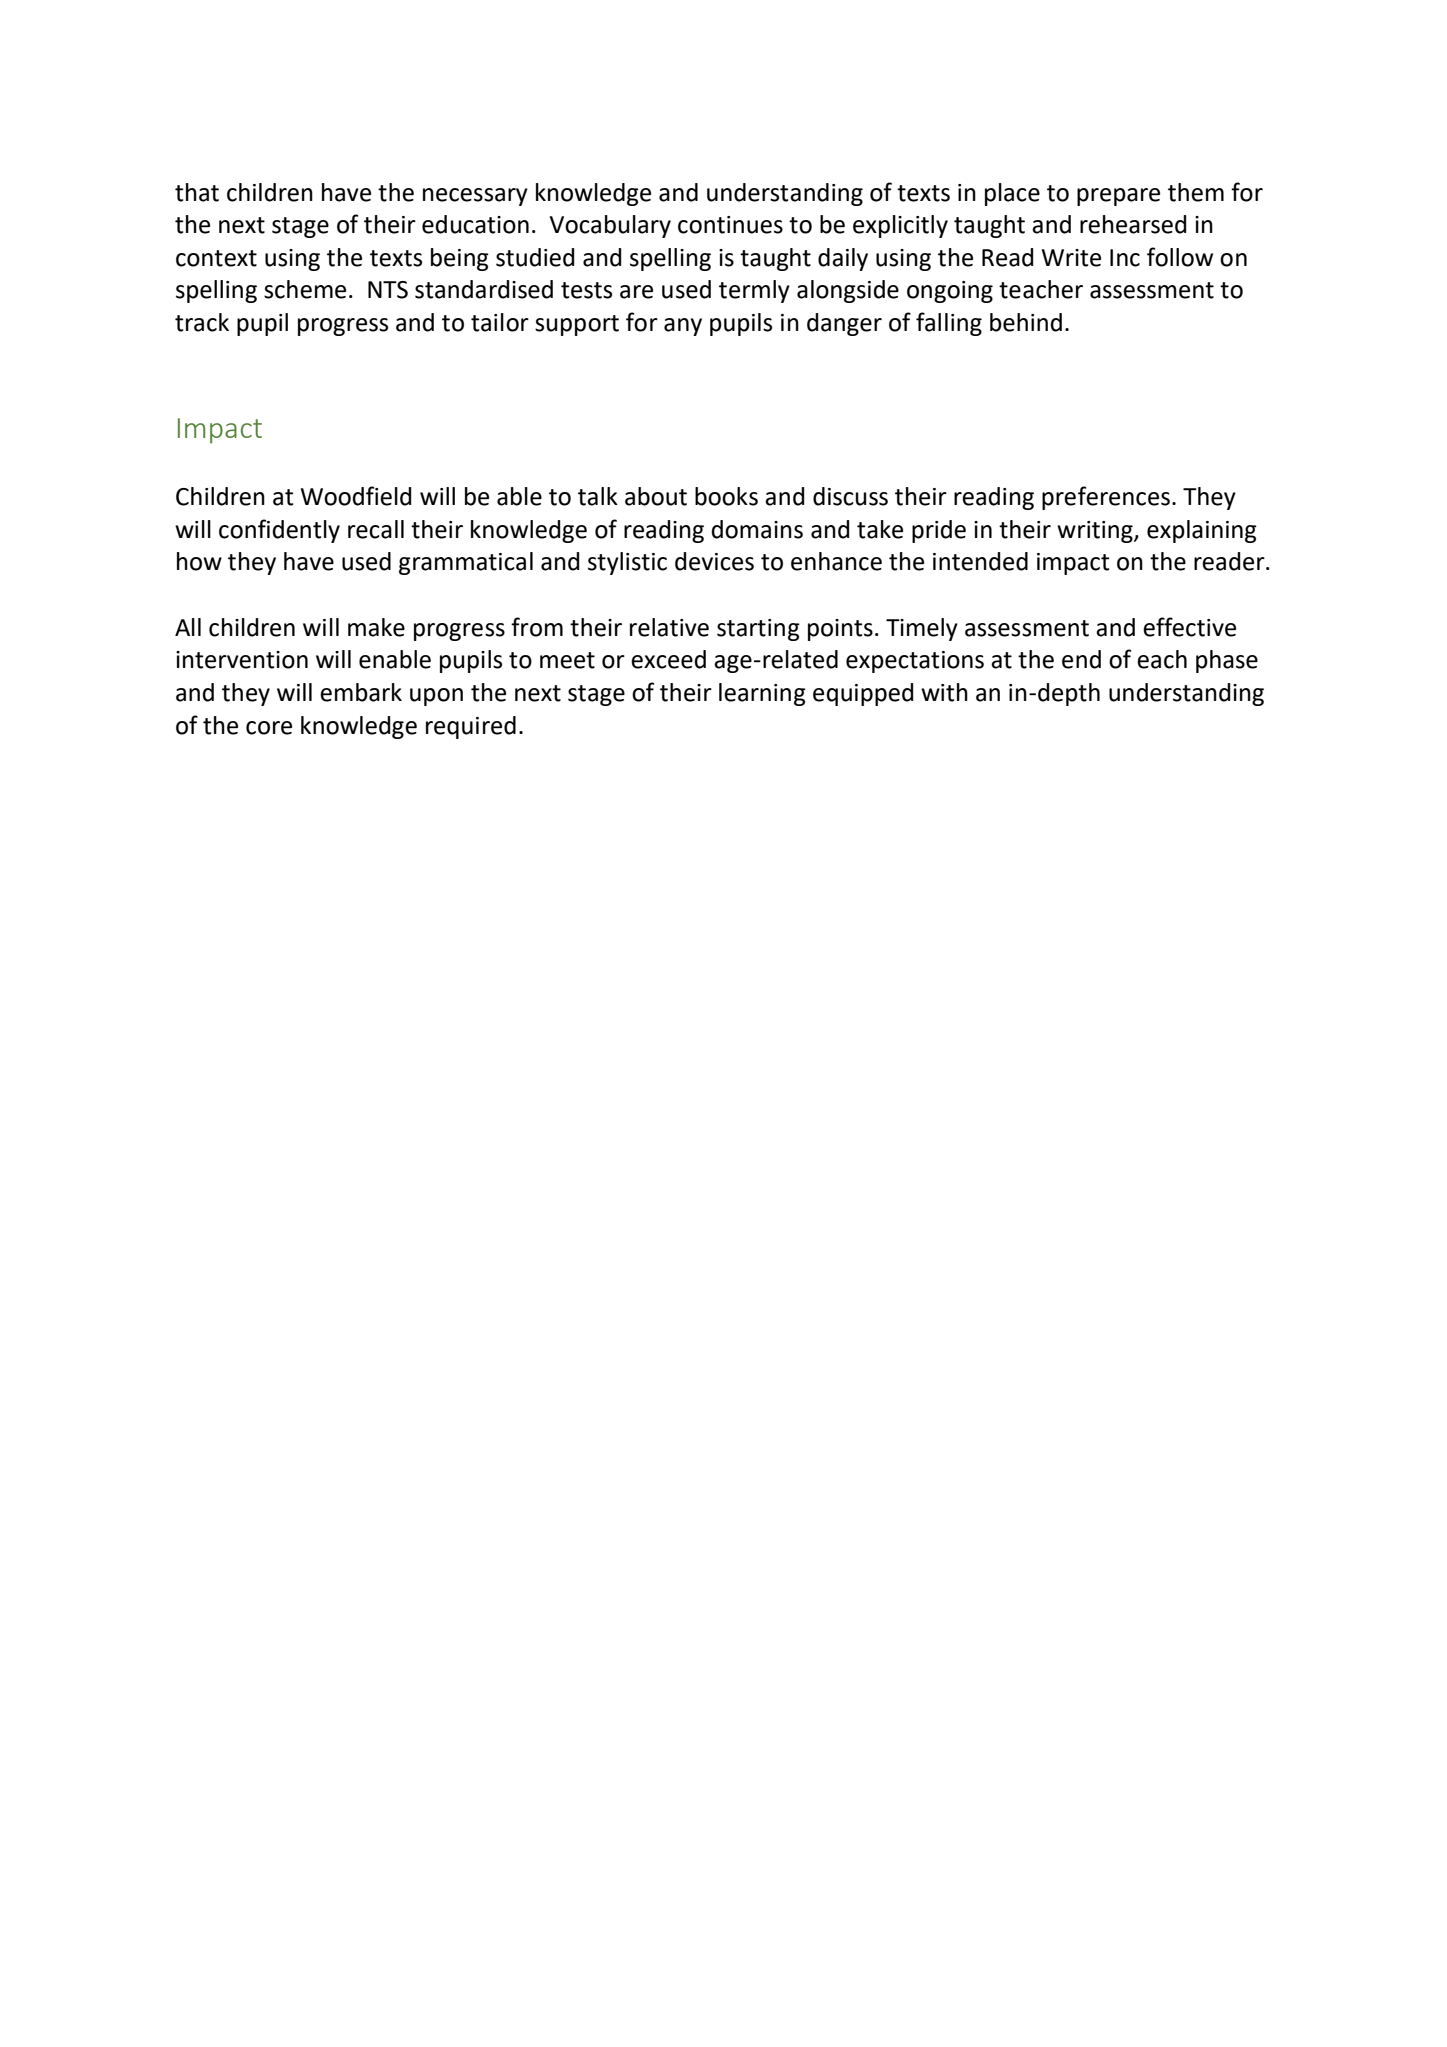 Image resolution: width=1447 pixels, height=2047 pixels. I want to click on core, so click(269, 728).
